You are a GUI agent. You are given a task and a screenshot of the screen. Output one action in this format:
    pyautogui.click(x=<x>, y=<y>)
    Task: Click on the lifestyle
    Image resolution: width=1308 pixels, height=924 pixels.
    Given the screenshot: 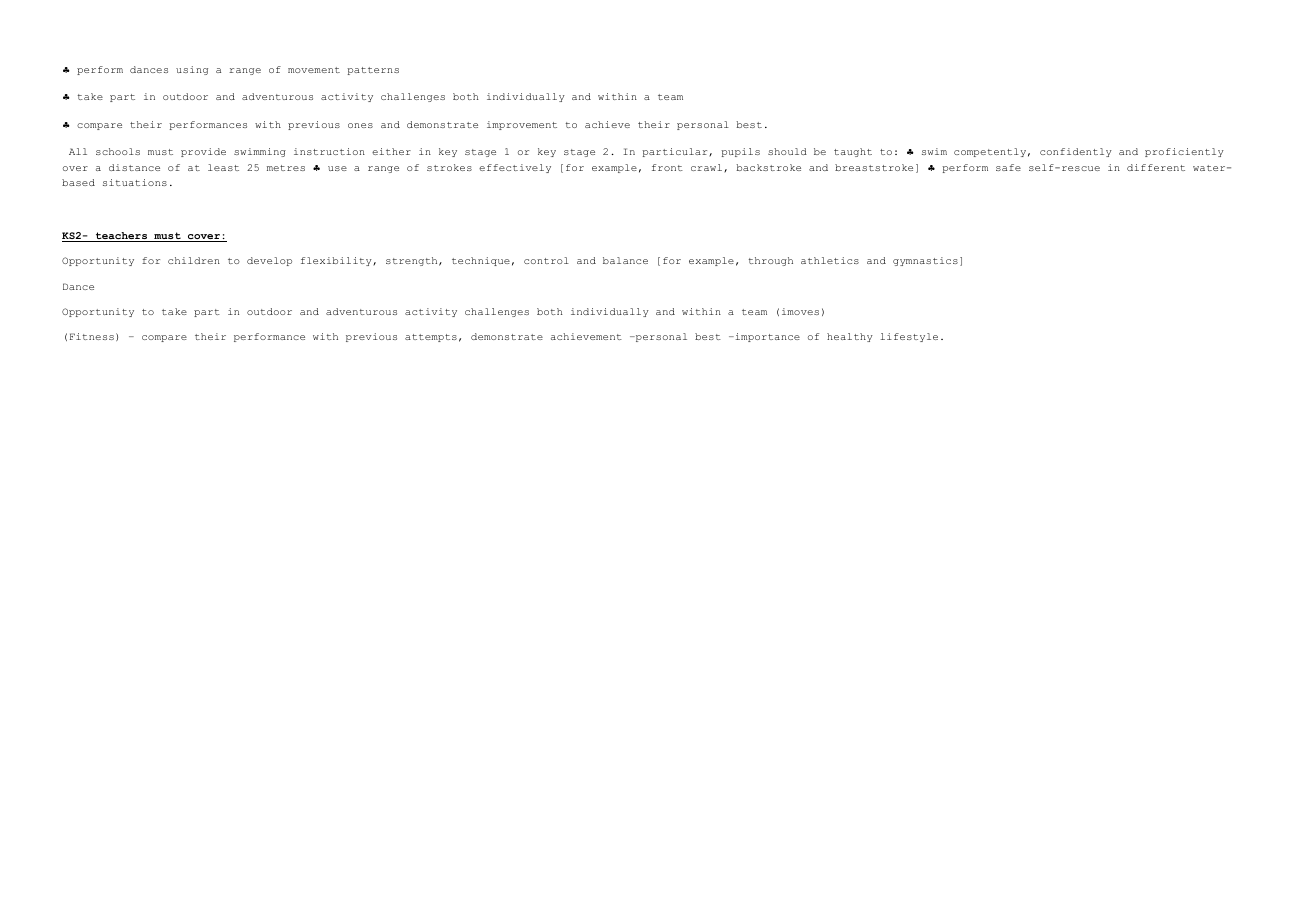 What is the action you would take?
    pyautogui.click(x=909, y=337)
